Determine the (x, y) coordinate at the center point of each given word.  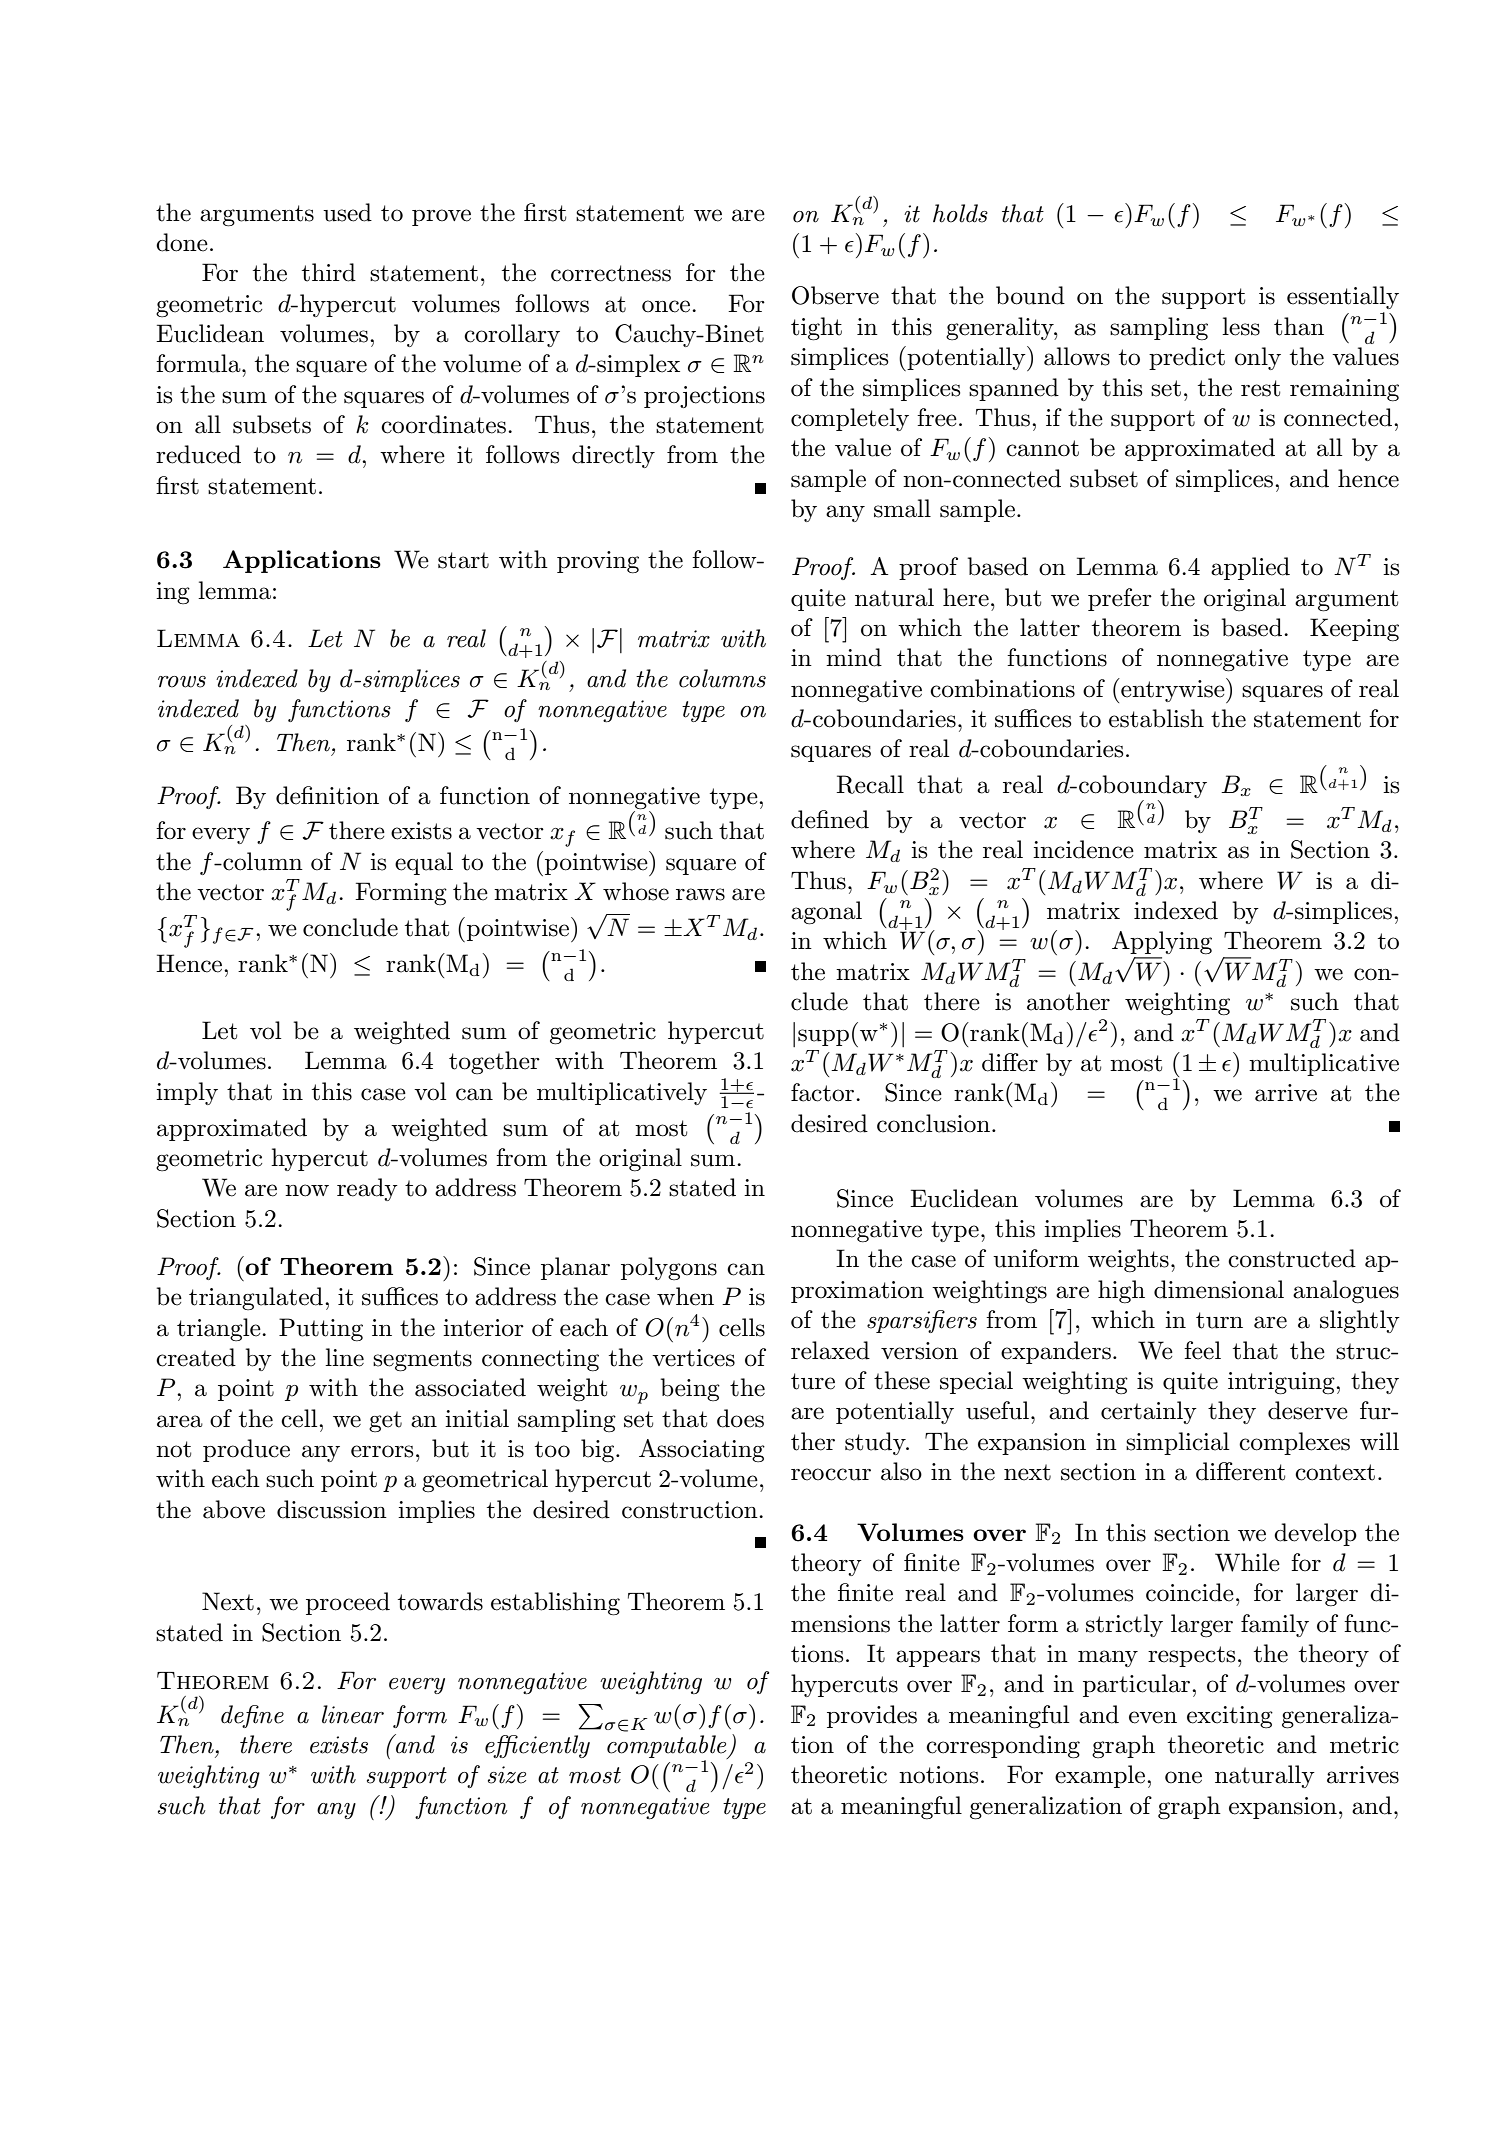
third (329, 272)
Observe (835, 295)
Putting (321, 1330)
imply (187, 1093)
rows (182, 682)
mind (854, 657)
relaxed (830, 1350)
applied (1250, 568)
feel (1202, 1350)
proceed (348, 1603)
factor (822, 1092)
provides (872, 1716)
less (1241, 326)
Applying (1162, 943)
